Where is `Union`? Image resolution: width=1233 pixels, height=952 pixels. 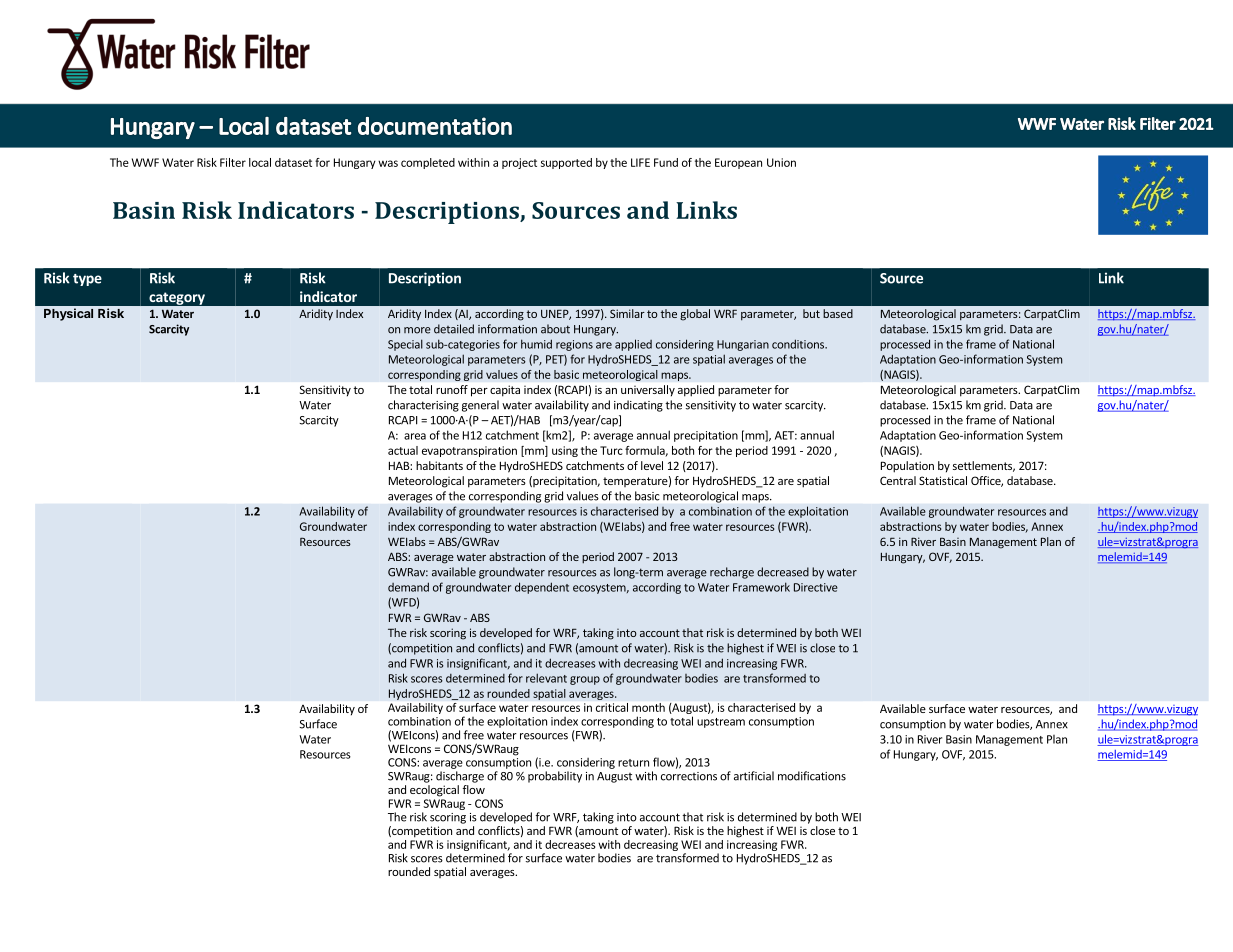
Union is located at coordinates (781, 162).
